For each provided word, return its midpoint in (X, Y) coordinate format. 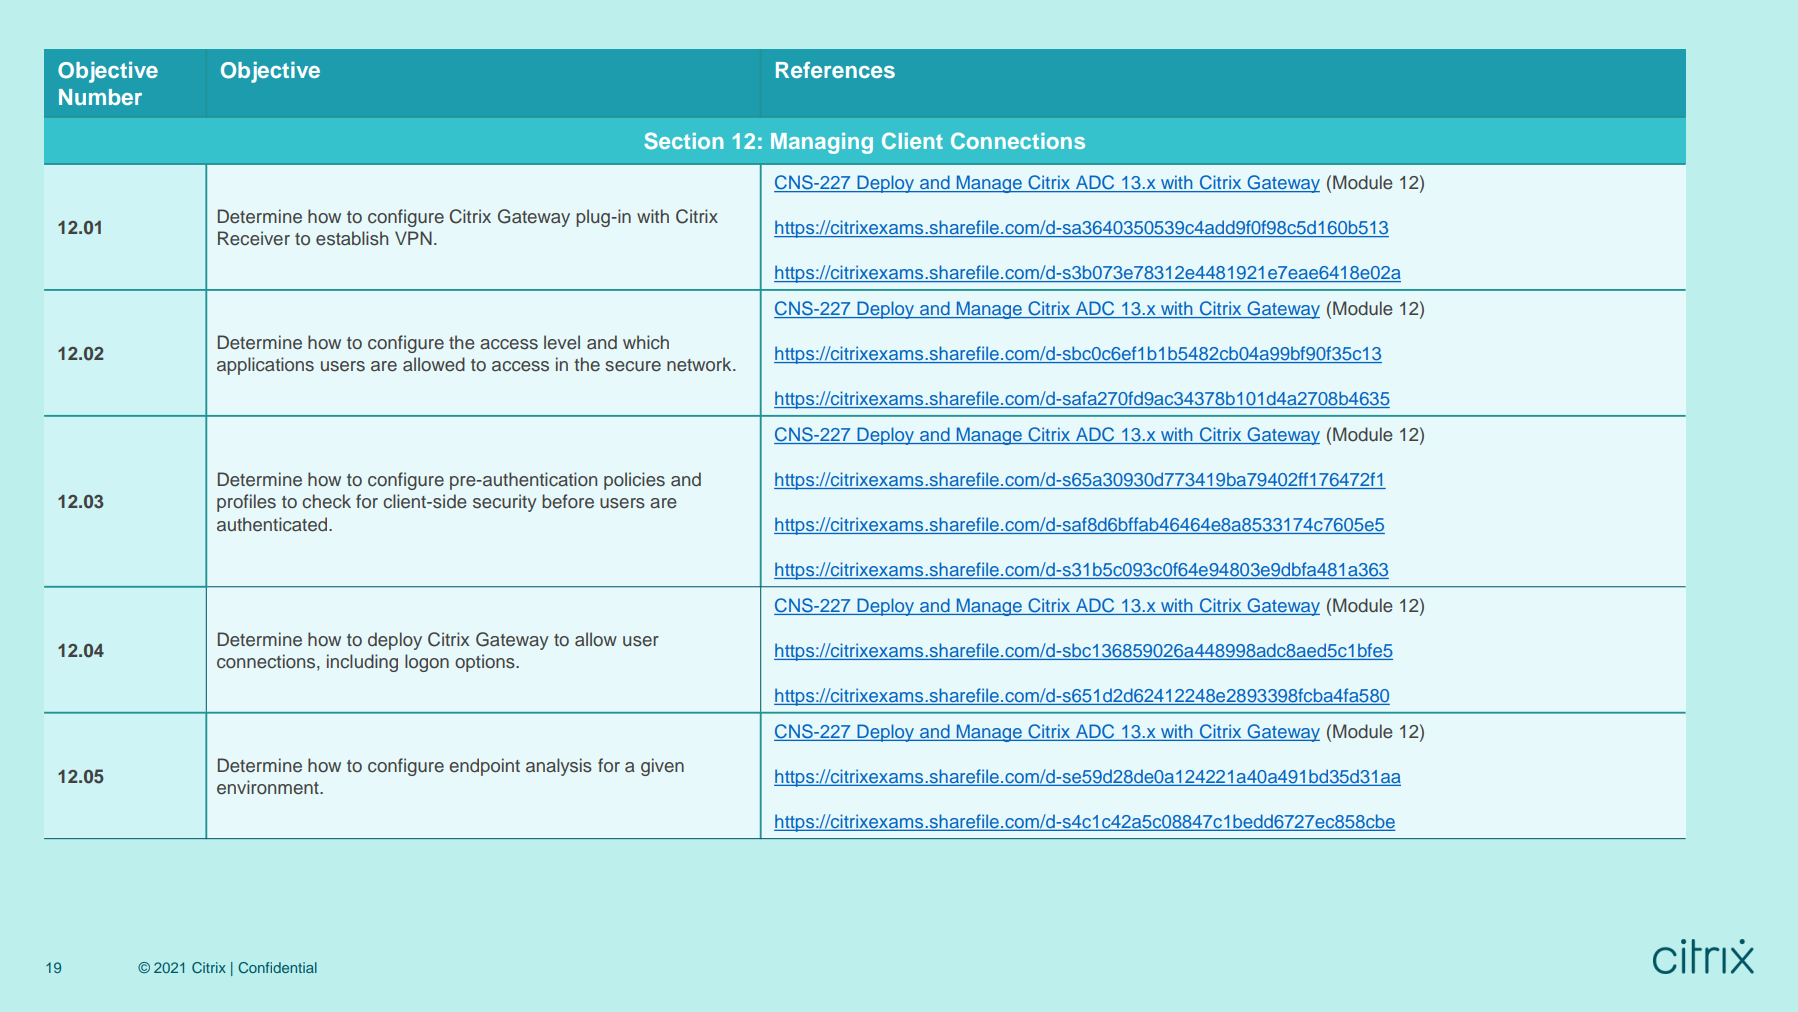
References (835, 70)
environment (269, 787)
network (700, 364)
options (486, 663)
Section (683, 140)
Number (100, 97)
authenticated (273, 524)
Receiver (254, 238)
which (646, 342)
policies (634, 481)
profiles (246, 503)
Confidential (277, 967)
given (662, 767)
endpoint (484, 767)
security (505, 503)
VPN (413, 238)
